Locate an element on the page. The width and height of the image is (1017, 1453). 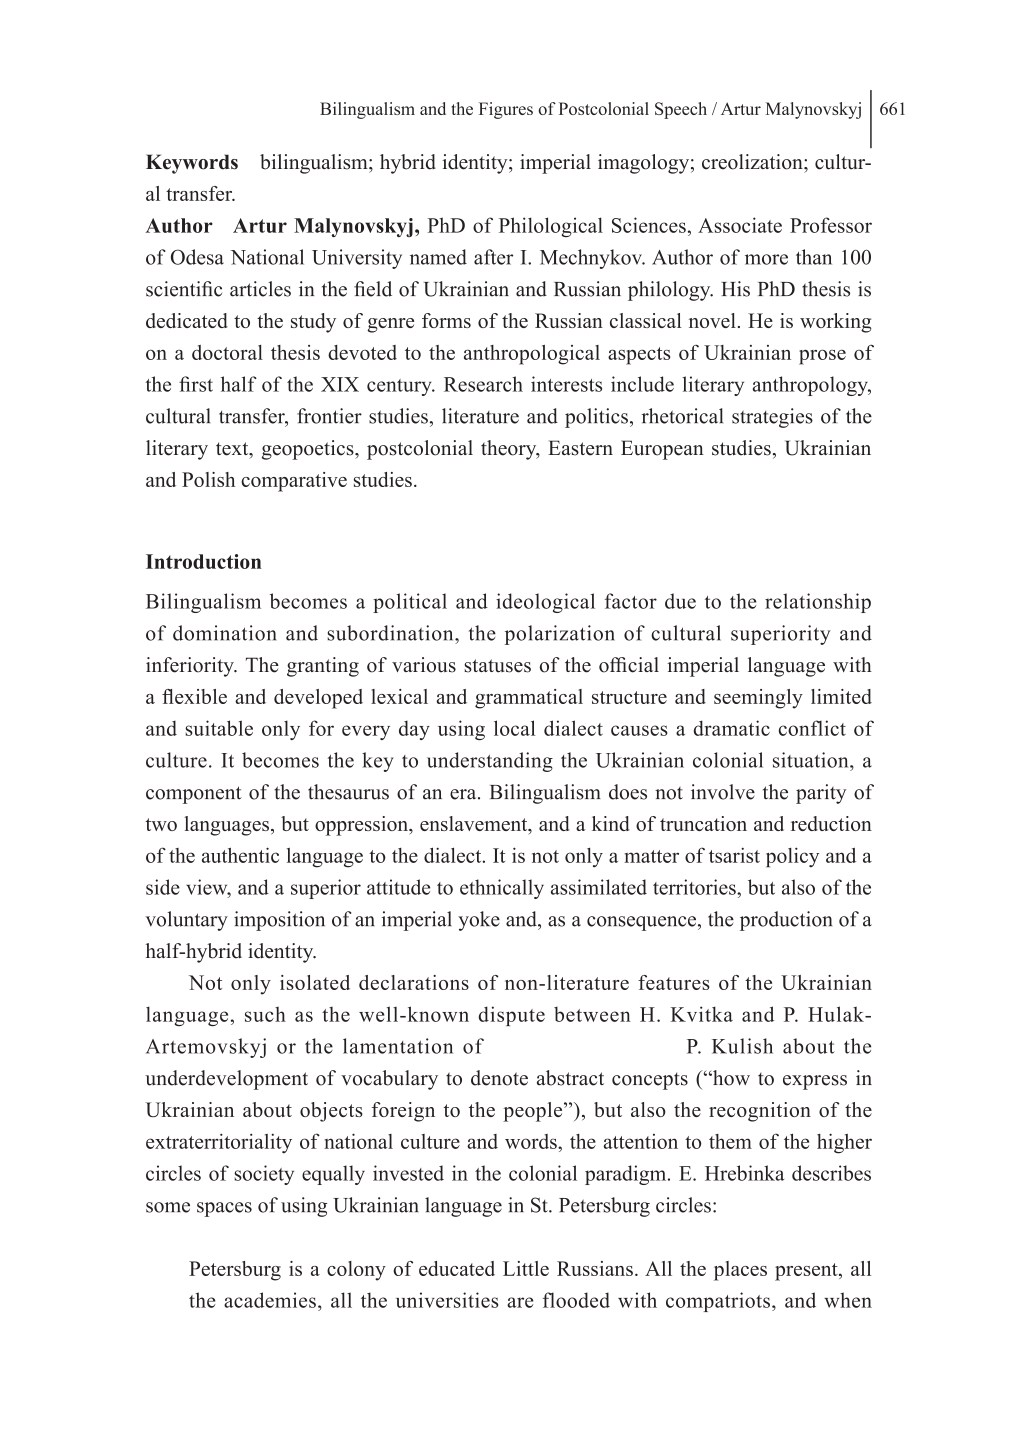
relationship is located at coordinates (818, 603).
